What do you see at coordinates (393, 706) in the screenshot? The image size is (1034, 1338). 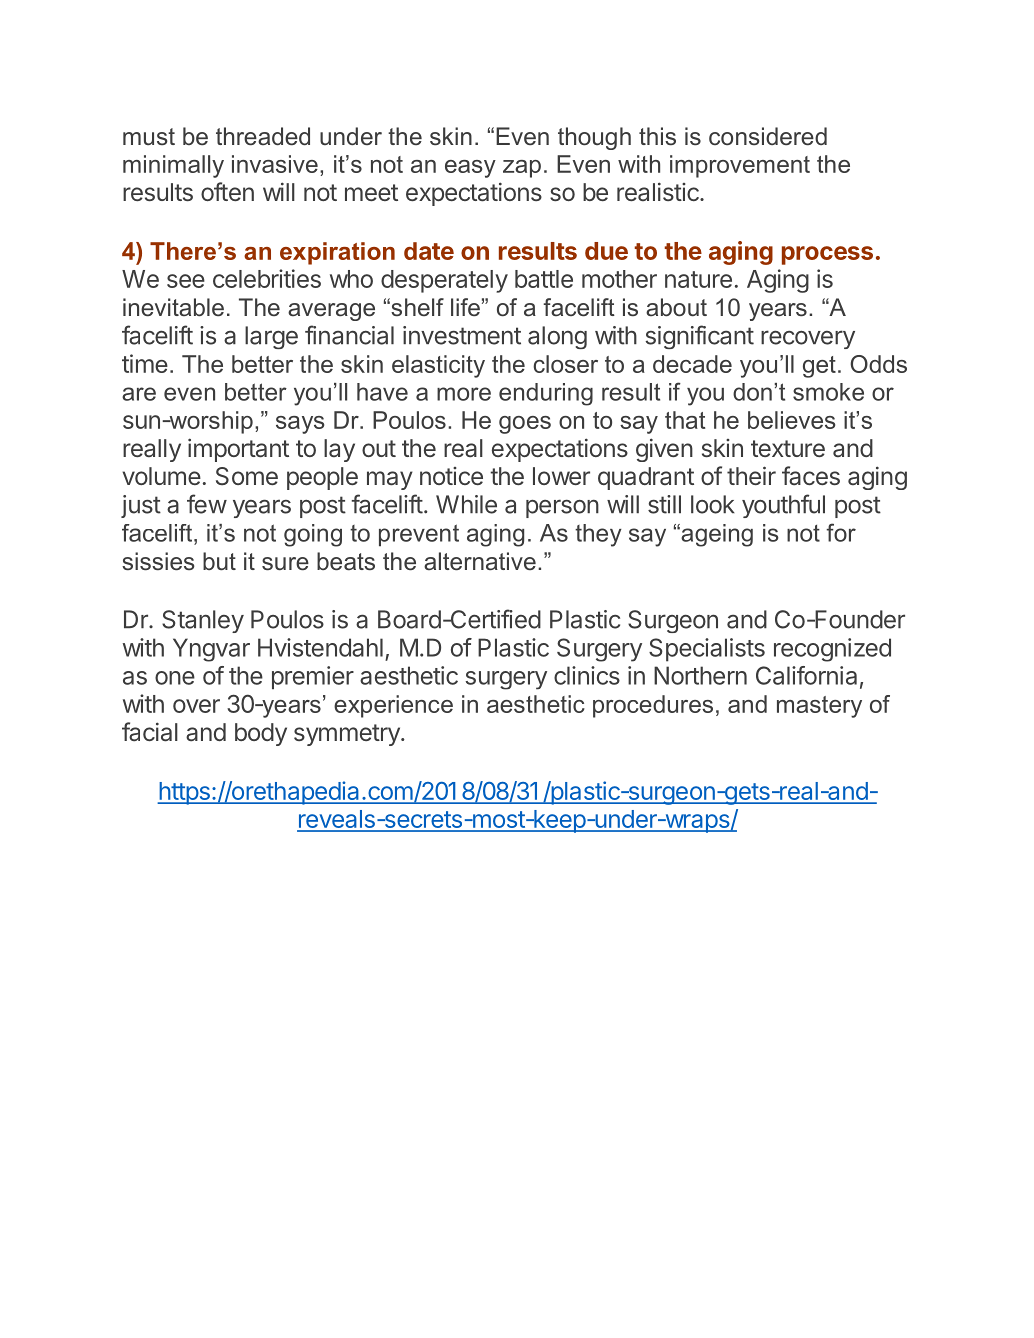 I see `experience` at bounding box center [393, 706].
